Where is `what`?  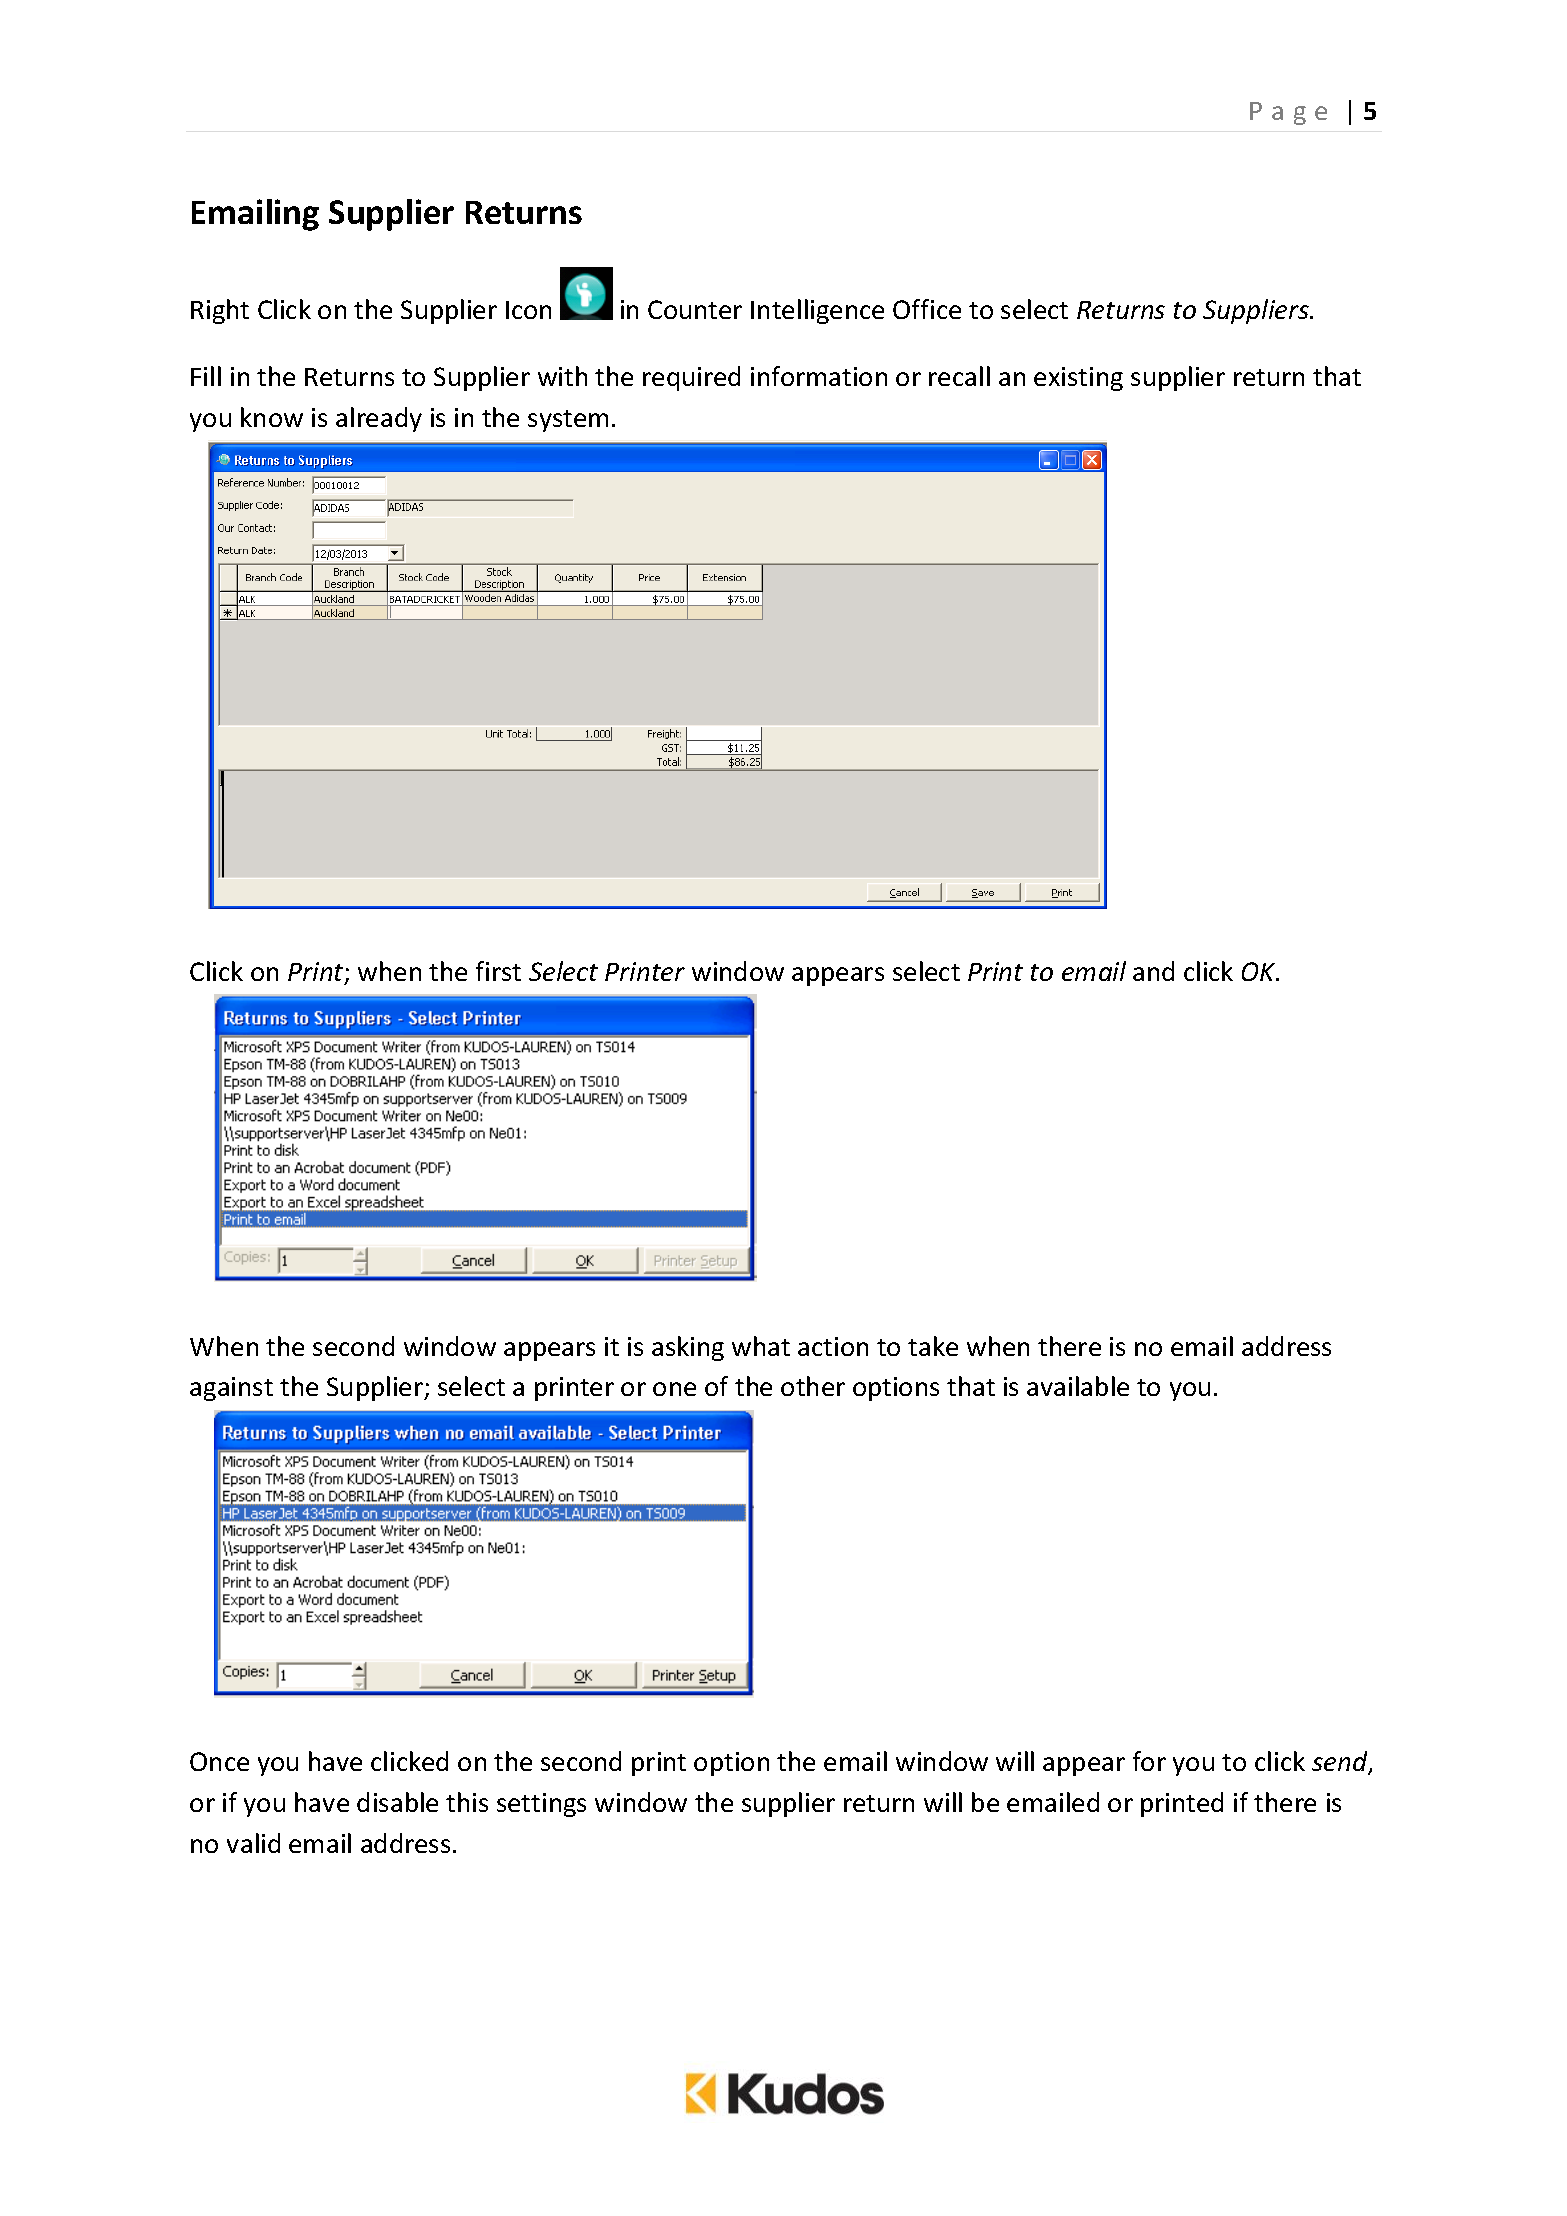 what is located at coordinates (761, 1346).
